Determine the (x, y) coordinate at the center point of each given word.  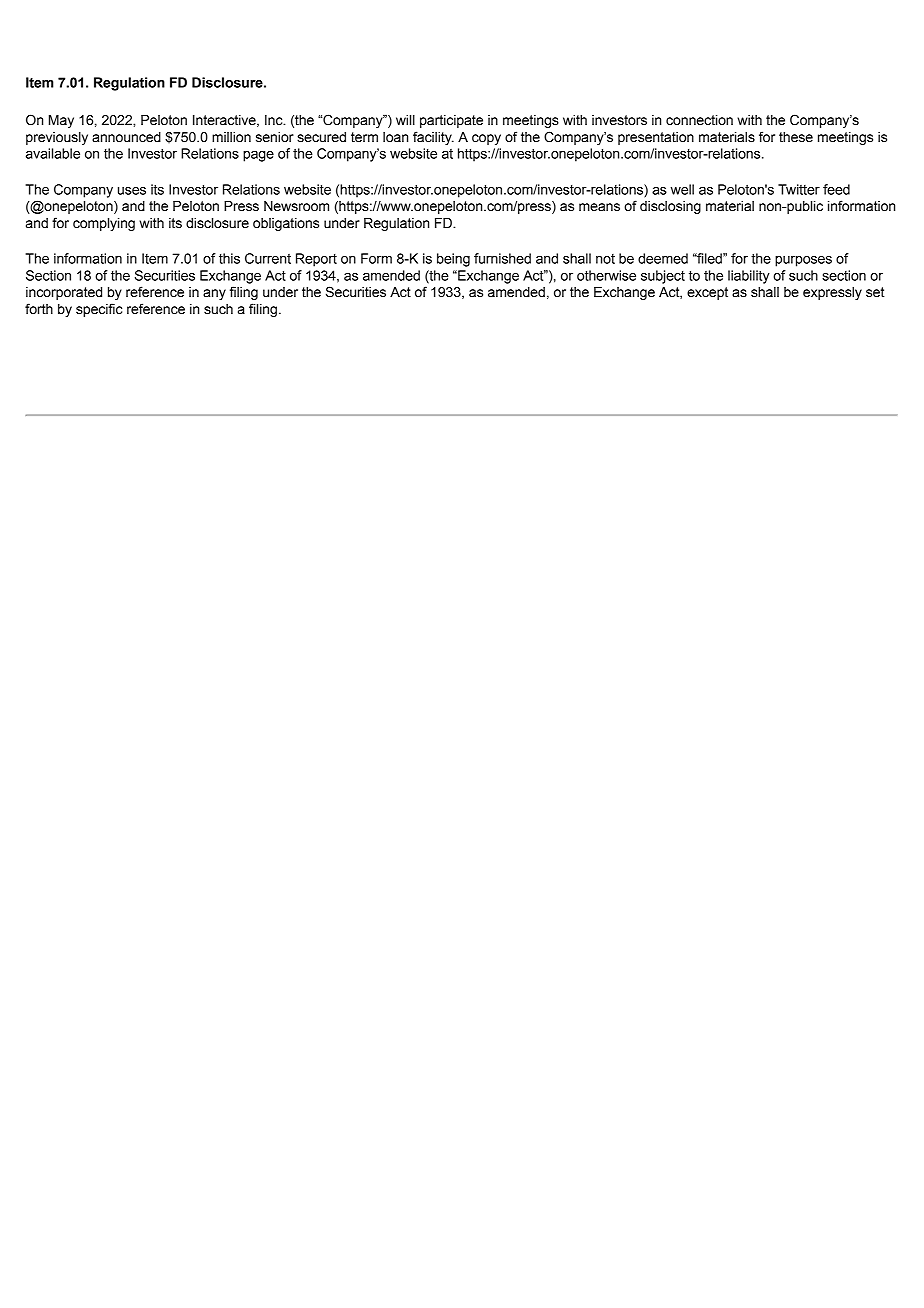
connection (699, 120)
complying (104, 224)
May (61, 121)
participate (451, 121)
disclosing (670, 207)
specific (99, 310)
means (599, 207)
